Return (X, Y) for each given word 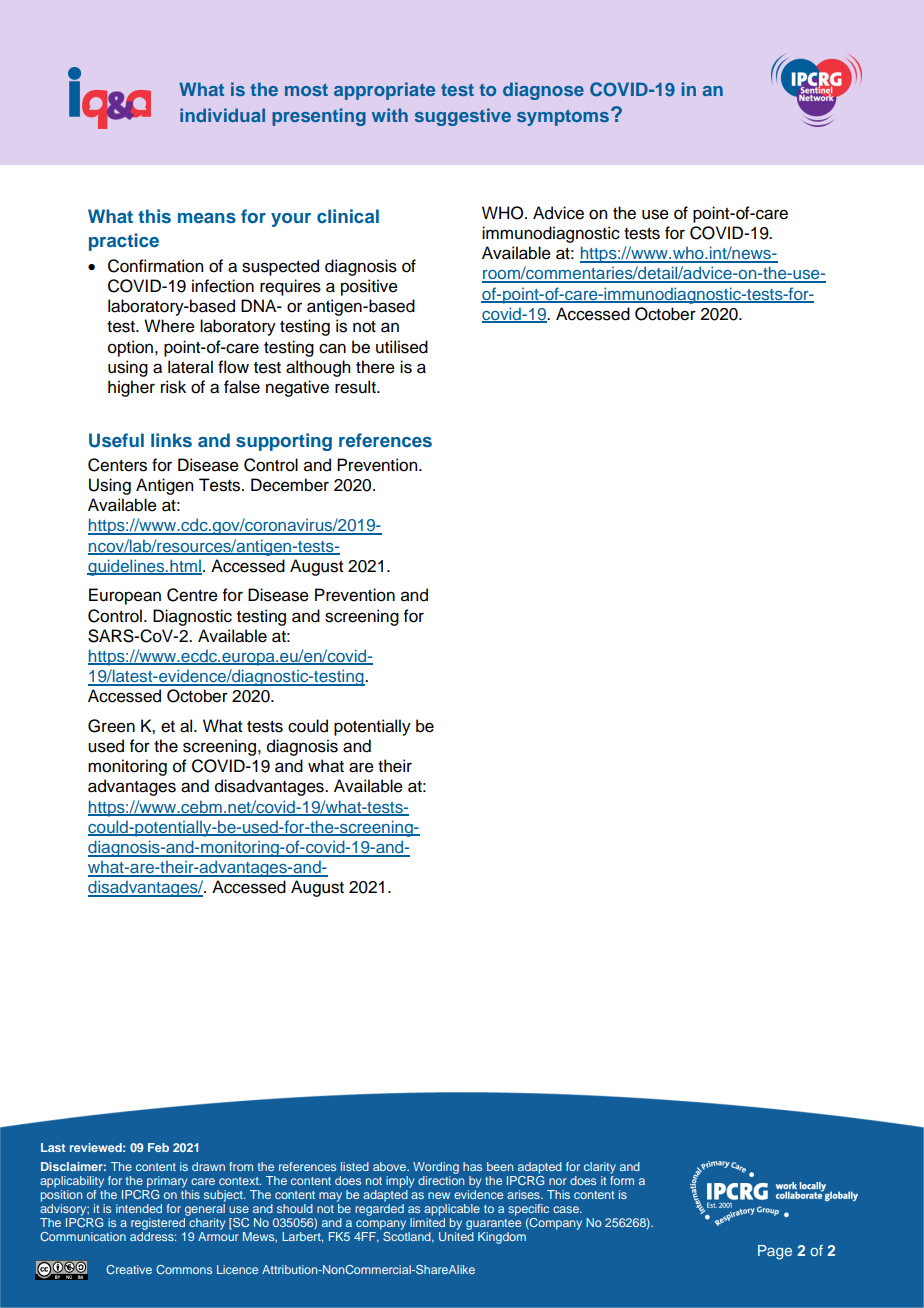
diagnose (543, 91)
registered (158, 1224)
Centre (192, 595)
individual (222, 115)
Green (111, 726)
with (390, 115)
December (290, 485)
